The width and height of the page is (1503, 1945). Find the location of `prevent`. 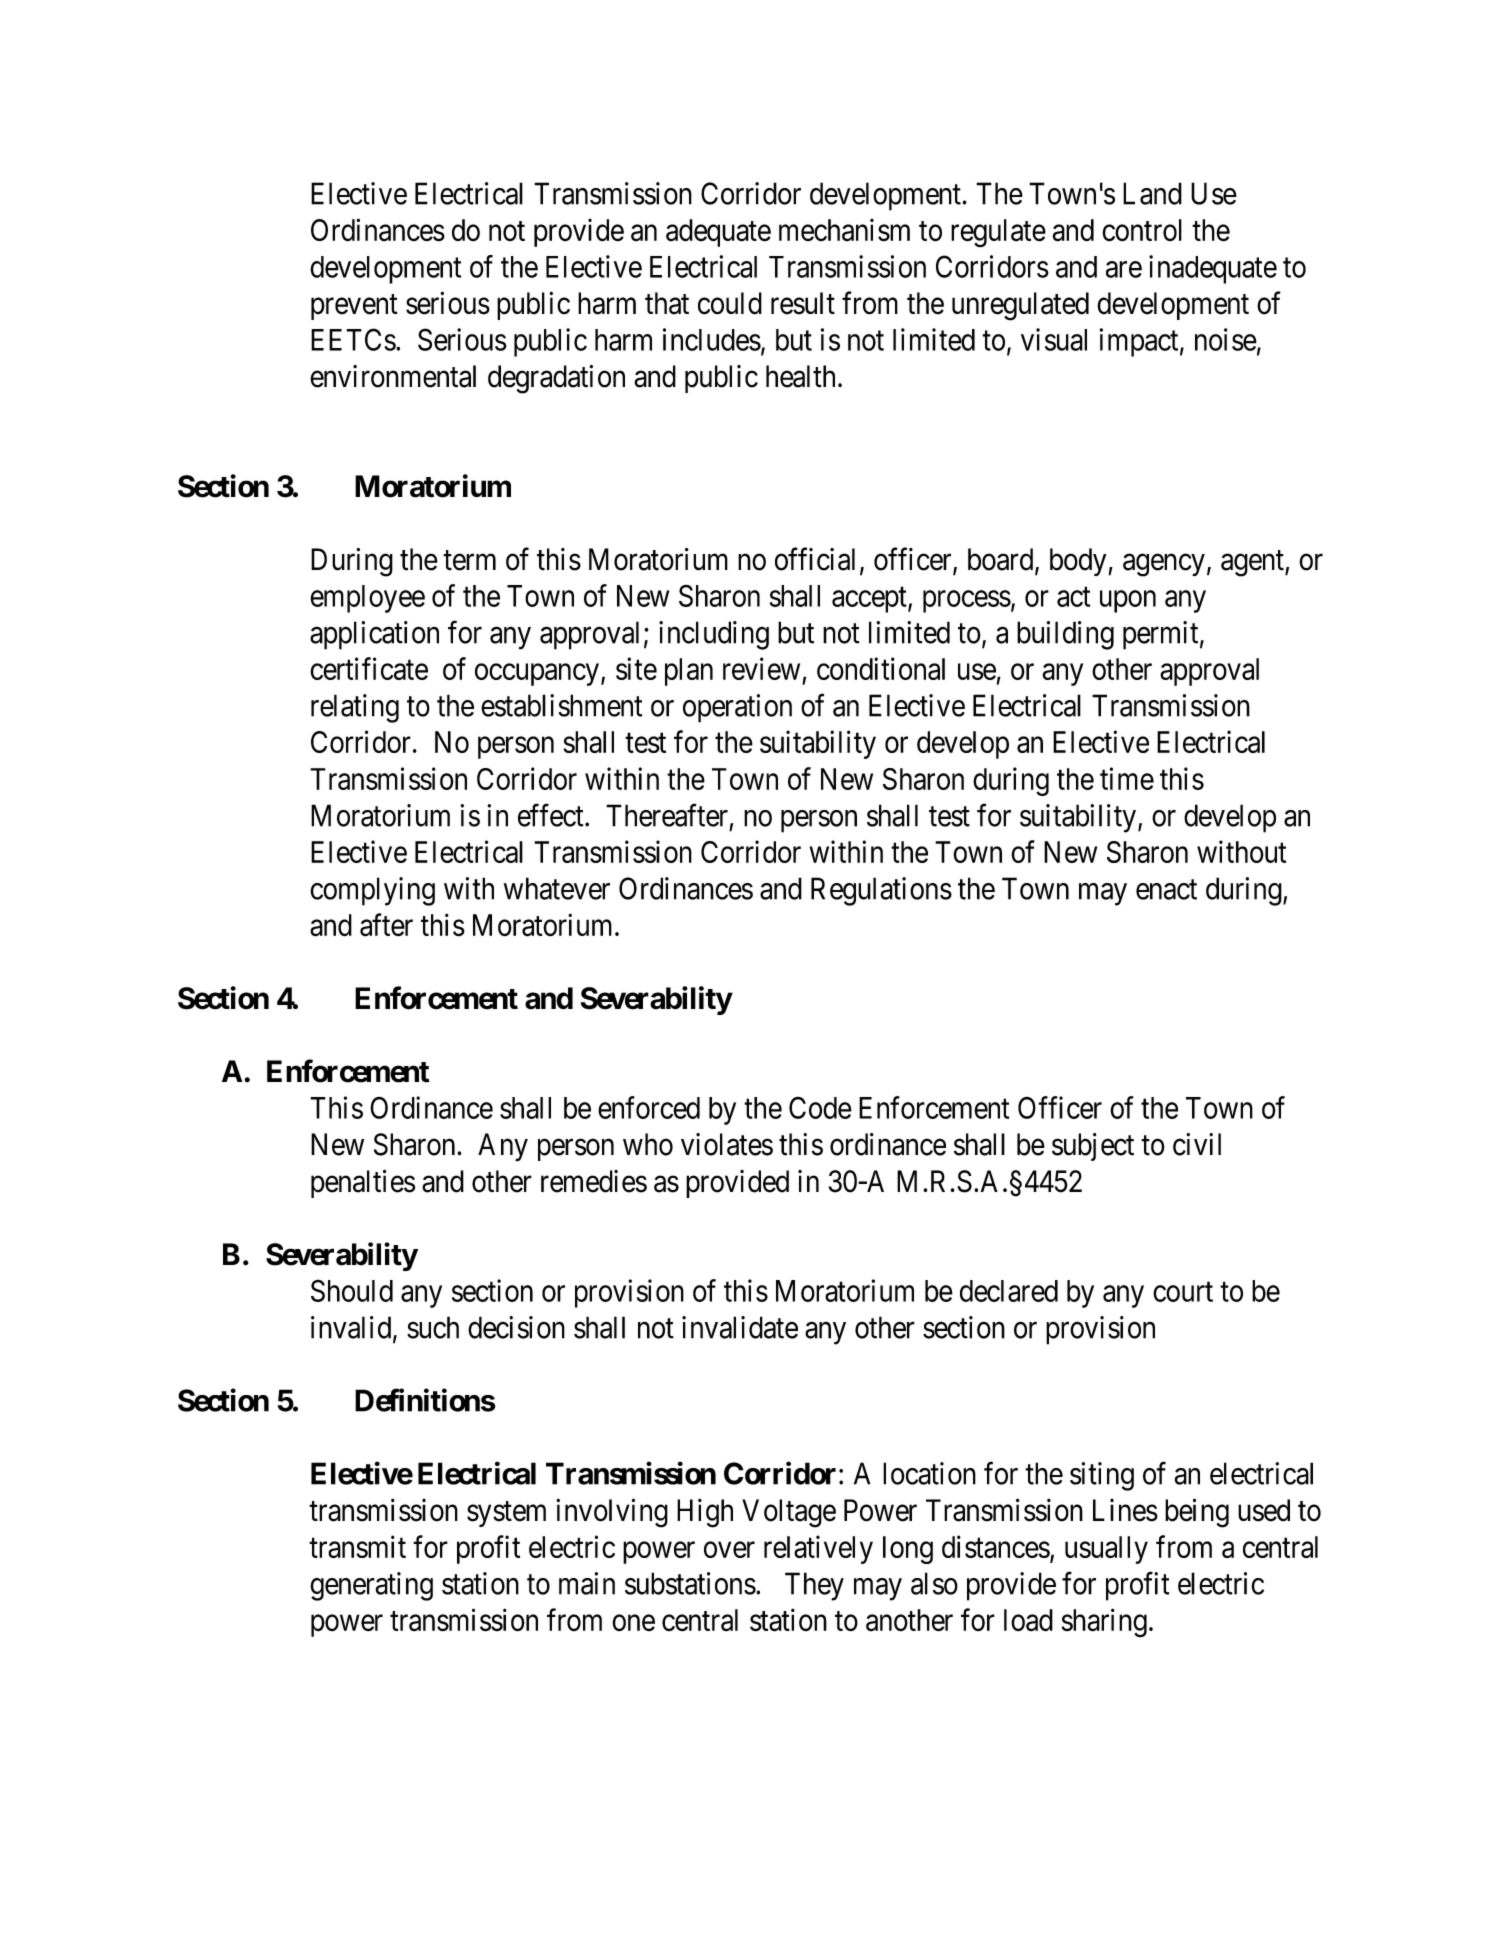

prevent is located at coordinates (354, 307).
